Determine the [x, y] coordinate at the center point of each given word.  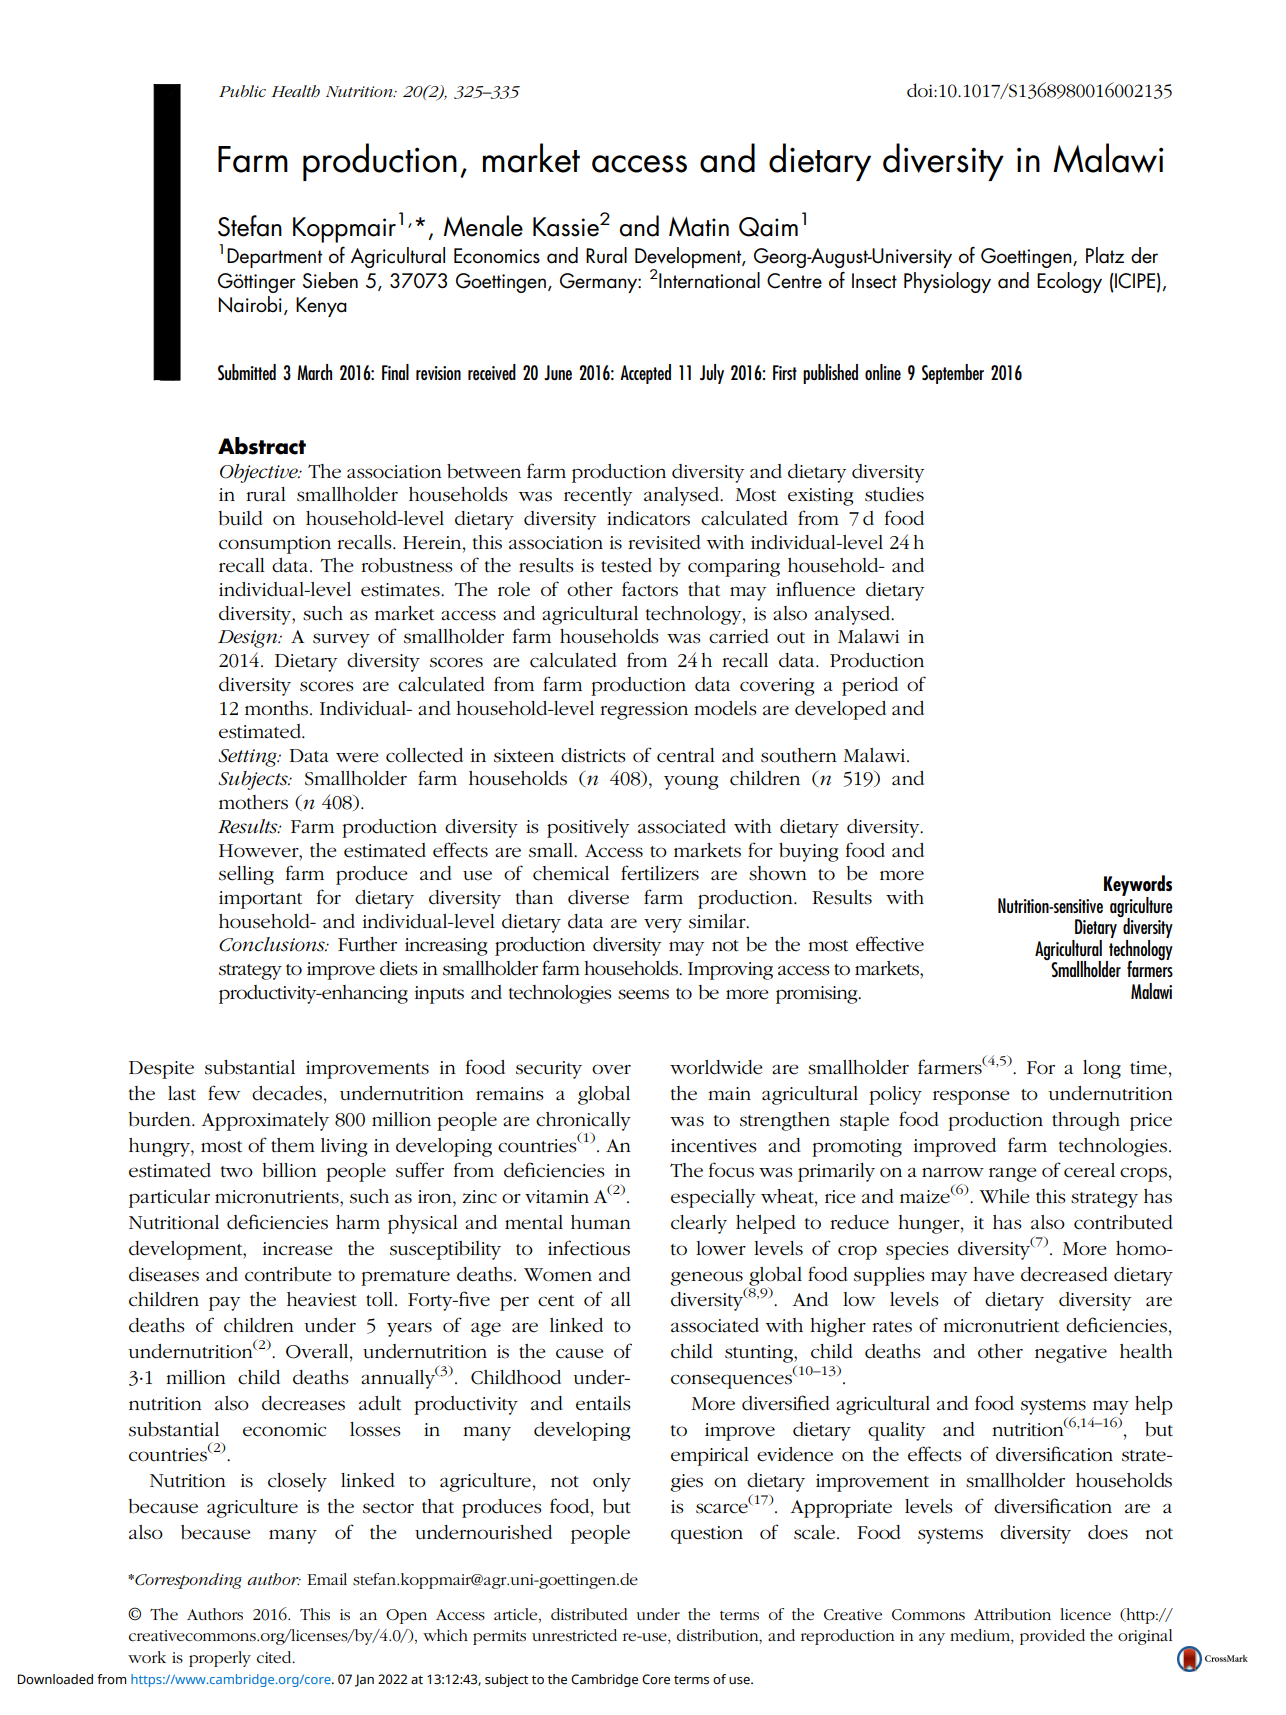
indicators [648, 518]
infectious [589, 1248]
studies [894, 494]
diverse [598, 897]
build [240, 518]
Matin [699, 227]
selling [246, 875]
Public [242, 91]
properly [220, 1659]
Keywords [1138, 886]
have [993, 1274]
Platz [1105, 255]
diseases [164, 1274]
